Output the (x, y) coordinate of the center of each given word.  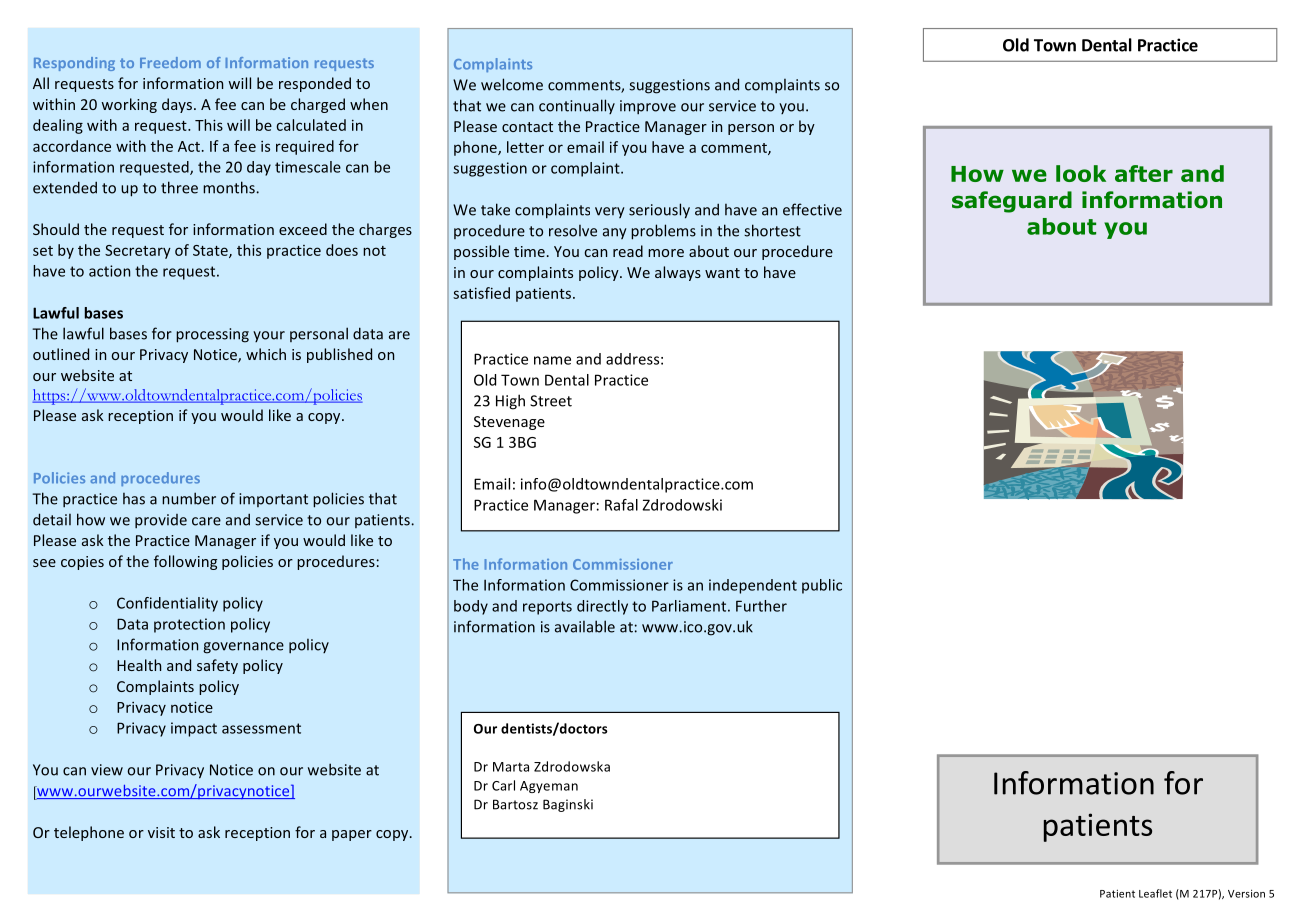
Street (551, 401)
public (822, 586)
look (1081, 173)
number (189, 498)
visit (161, 832)
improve (648, 107)
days (177, 105)
